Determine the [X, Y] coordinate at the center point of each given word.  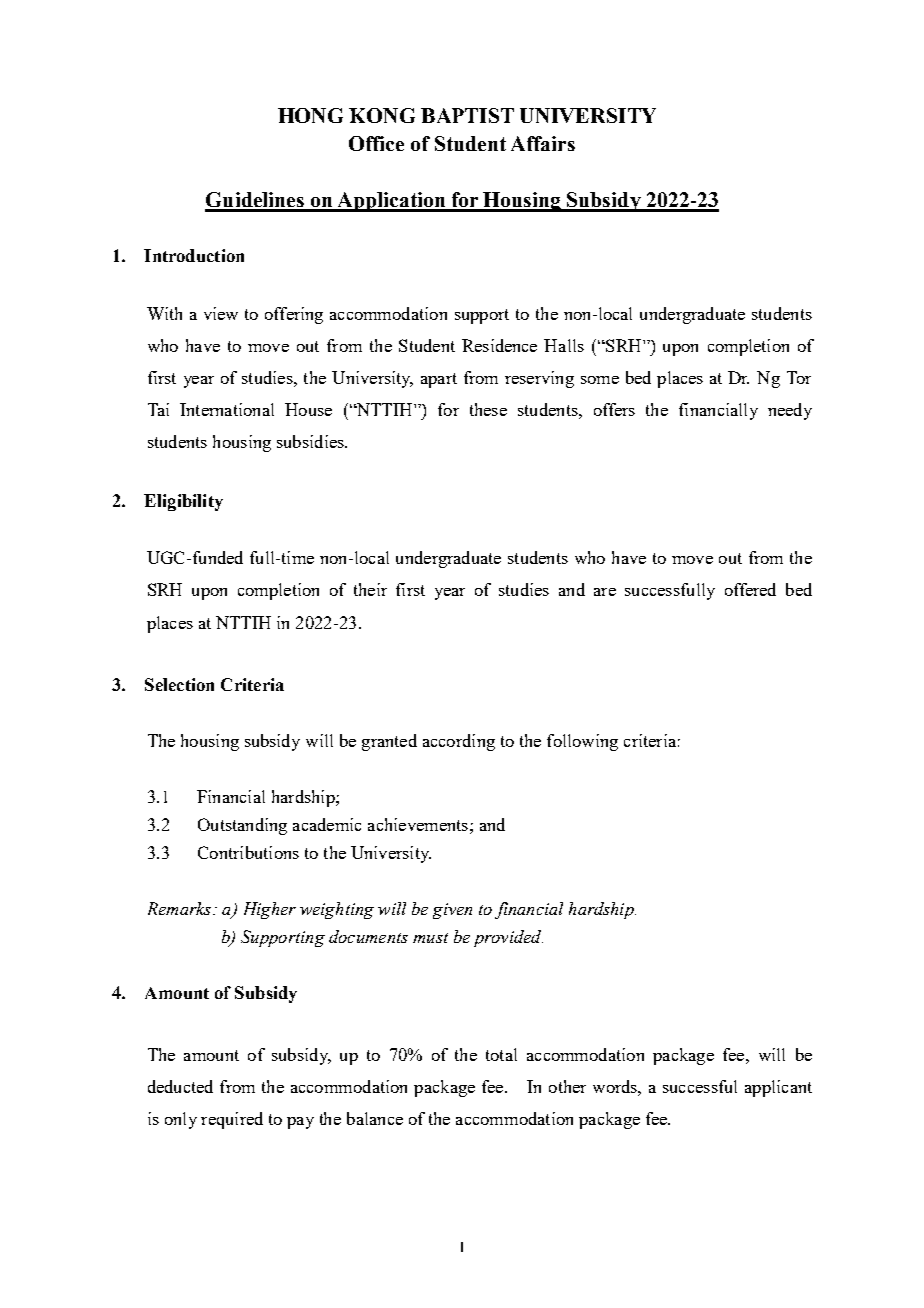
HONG [310, 115]
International [227, 409]
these [488, 409]
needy [790, 411]
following [582, 742]
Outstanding [242, 826]
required [232, 1120]
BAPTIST [467, 115]
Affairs [543, 143]
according [459, 742]
